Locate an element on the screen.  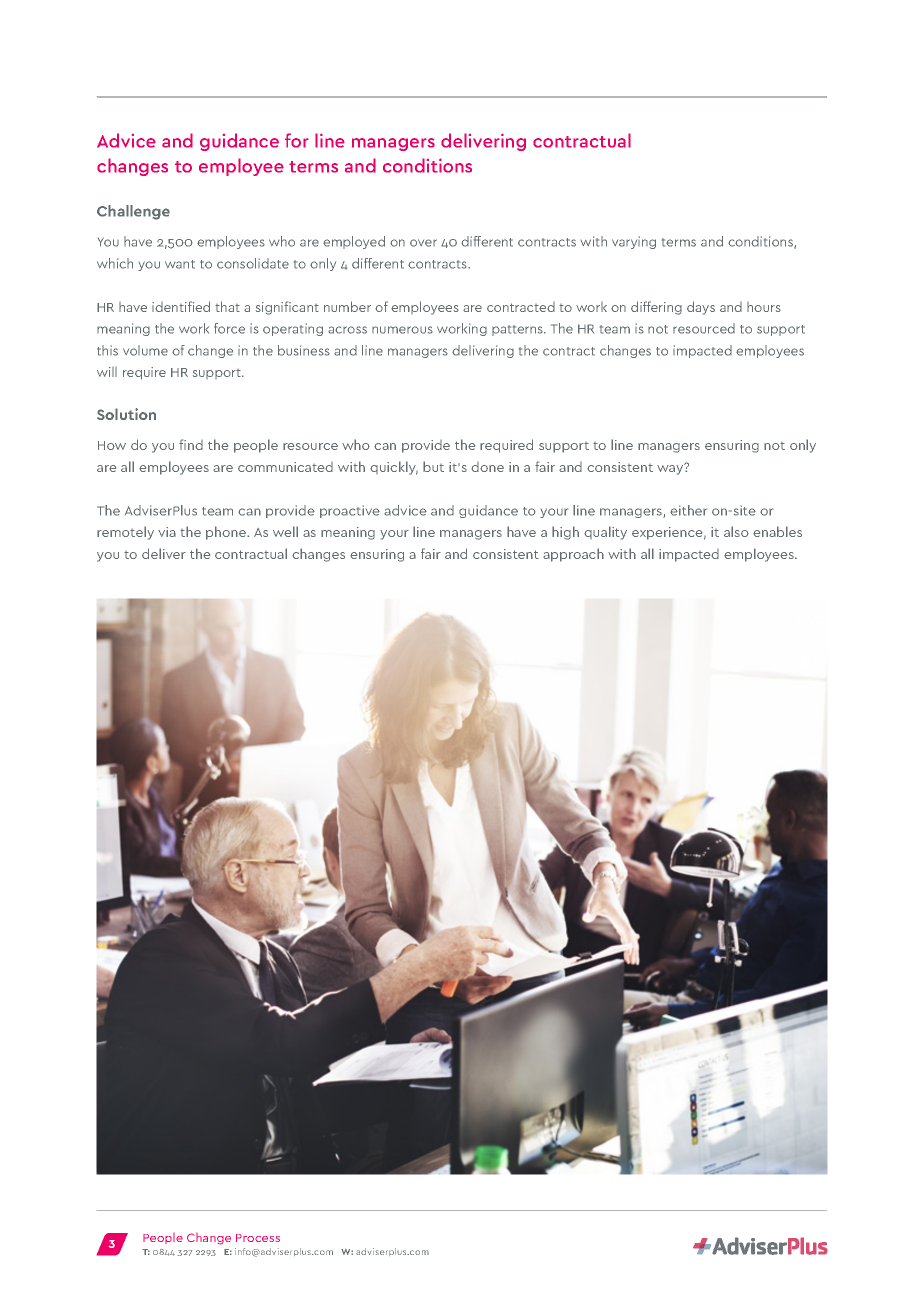
quality is located at coordinates (605, 533).
